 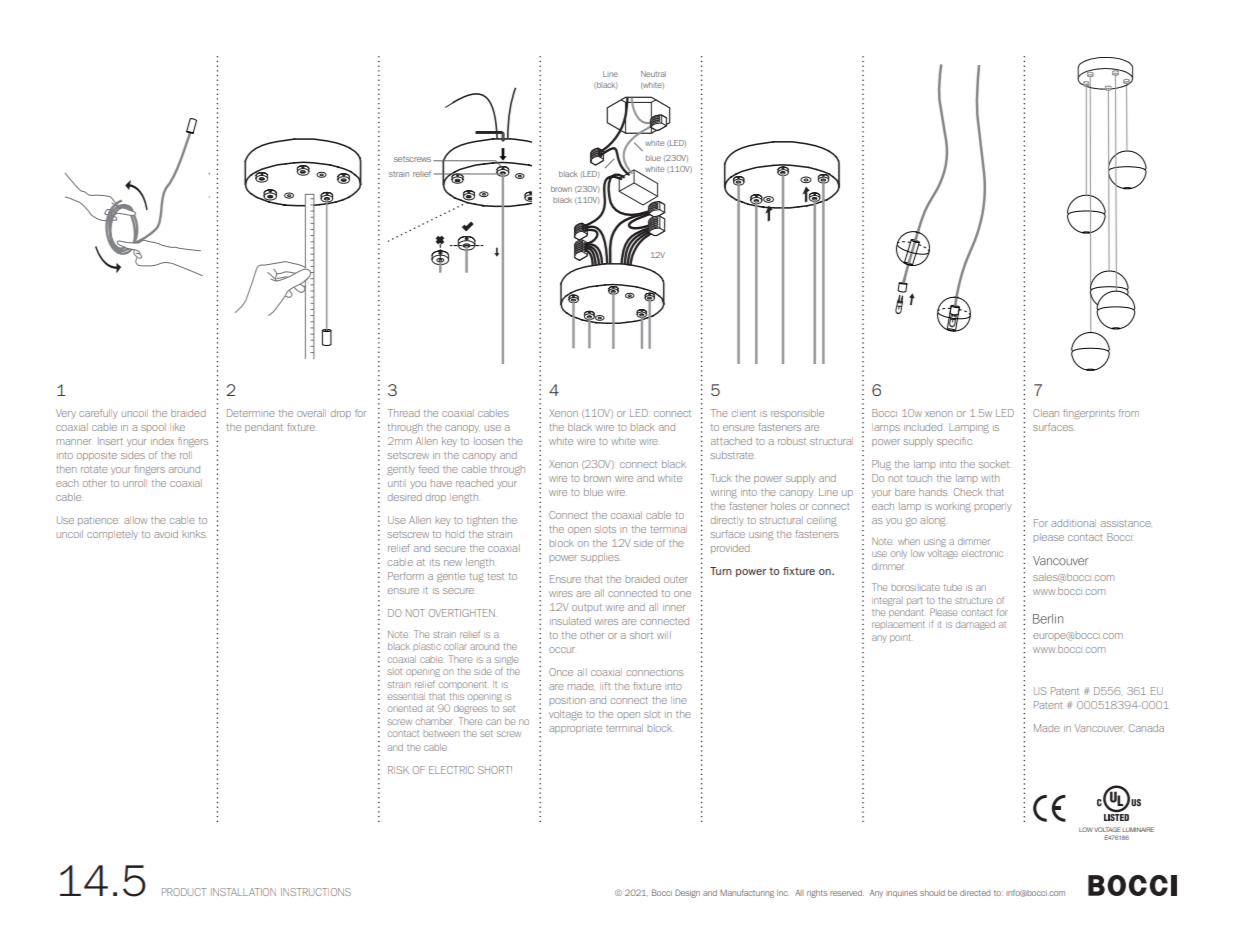 What do you see at coordinates (184, 892) in the screenshot?
I see `PRODUCT` at bounding box center [184, 892].
